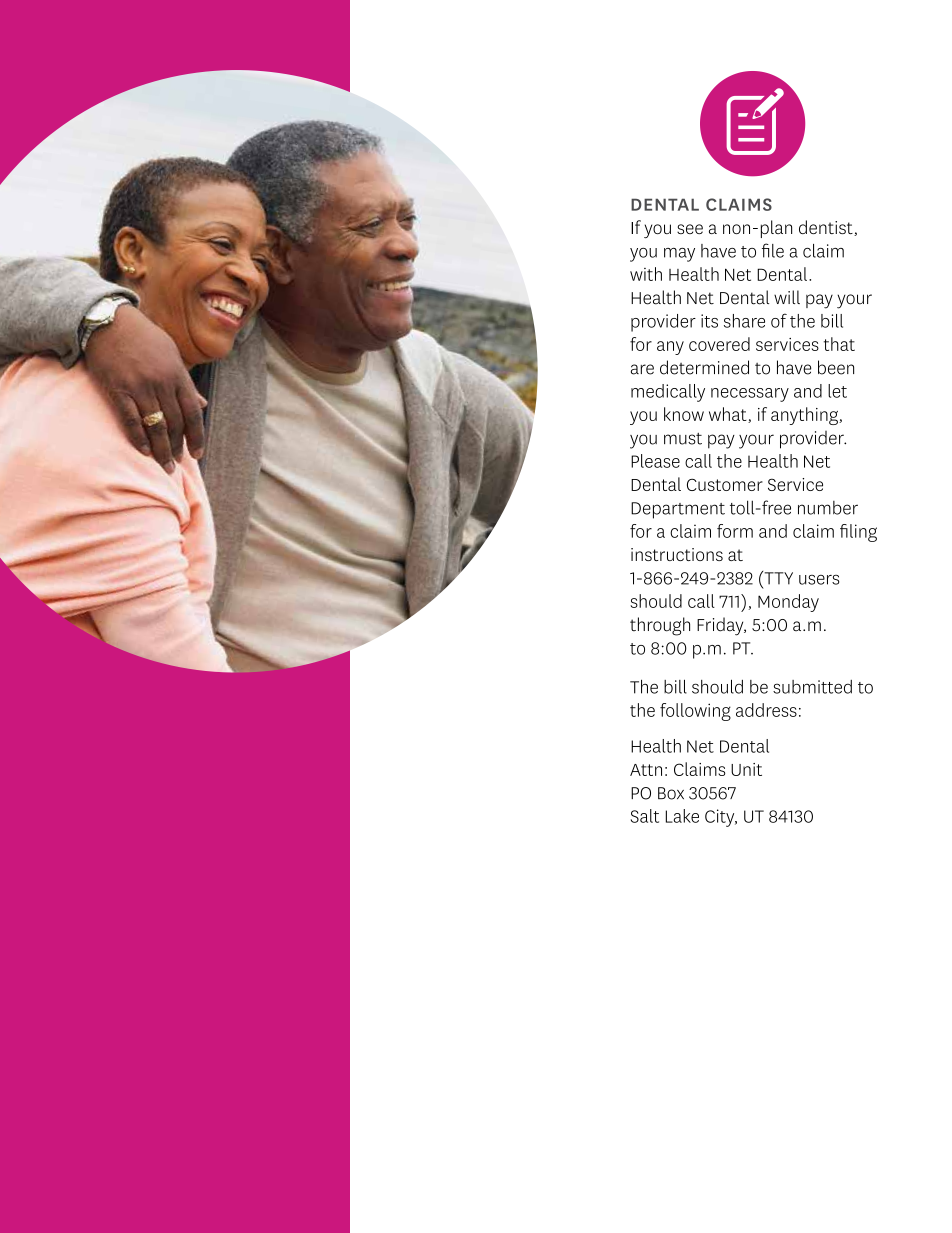  Describe the element at coordinates (773, 250) in the screenshot. I see `file` at that location.
